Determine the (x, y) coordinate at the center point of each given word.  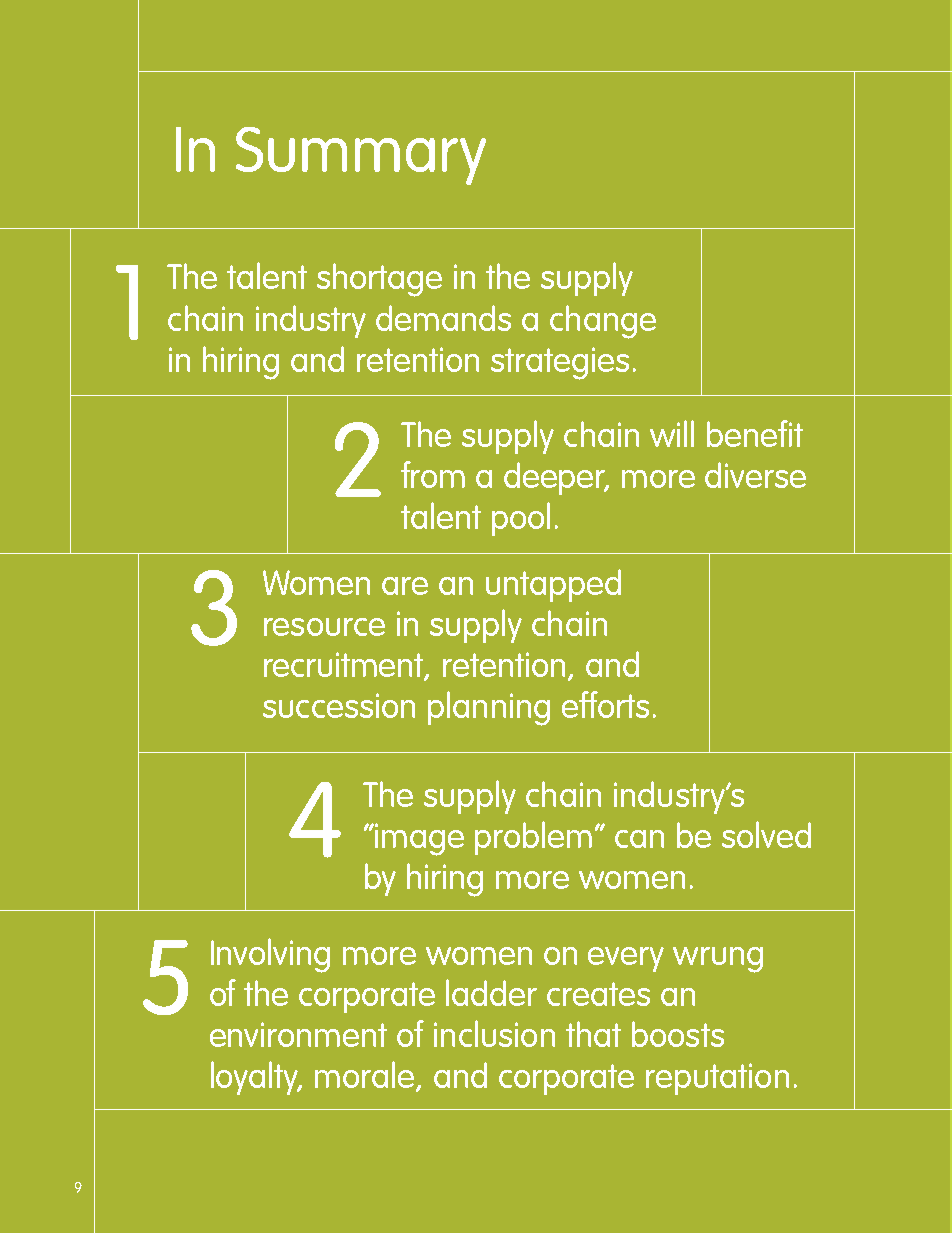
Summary (361, 156)
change (603, 322)
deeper (556, 478)
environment (298, 1034)
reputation (717, 1079)
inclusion (494, 1033)
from (433, 474)
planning (489, 708)
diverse (755, 475)
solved (766, 834)
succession (339, 705)
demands (443, 318)
